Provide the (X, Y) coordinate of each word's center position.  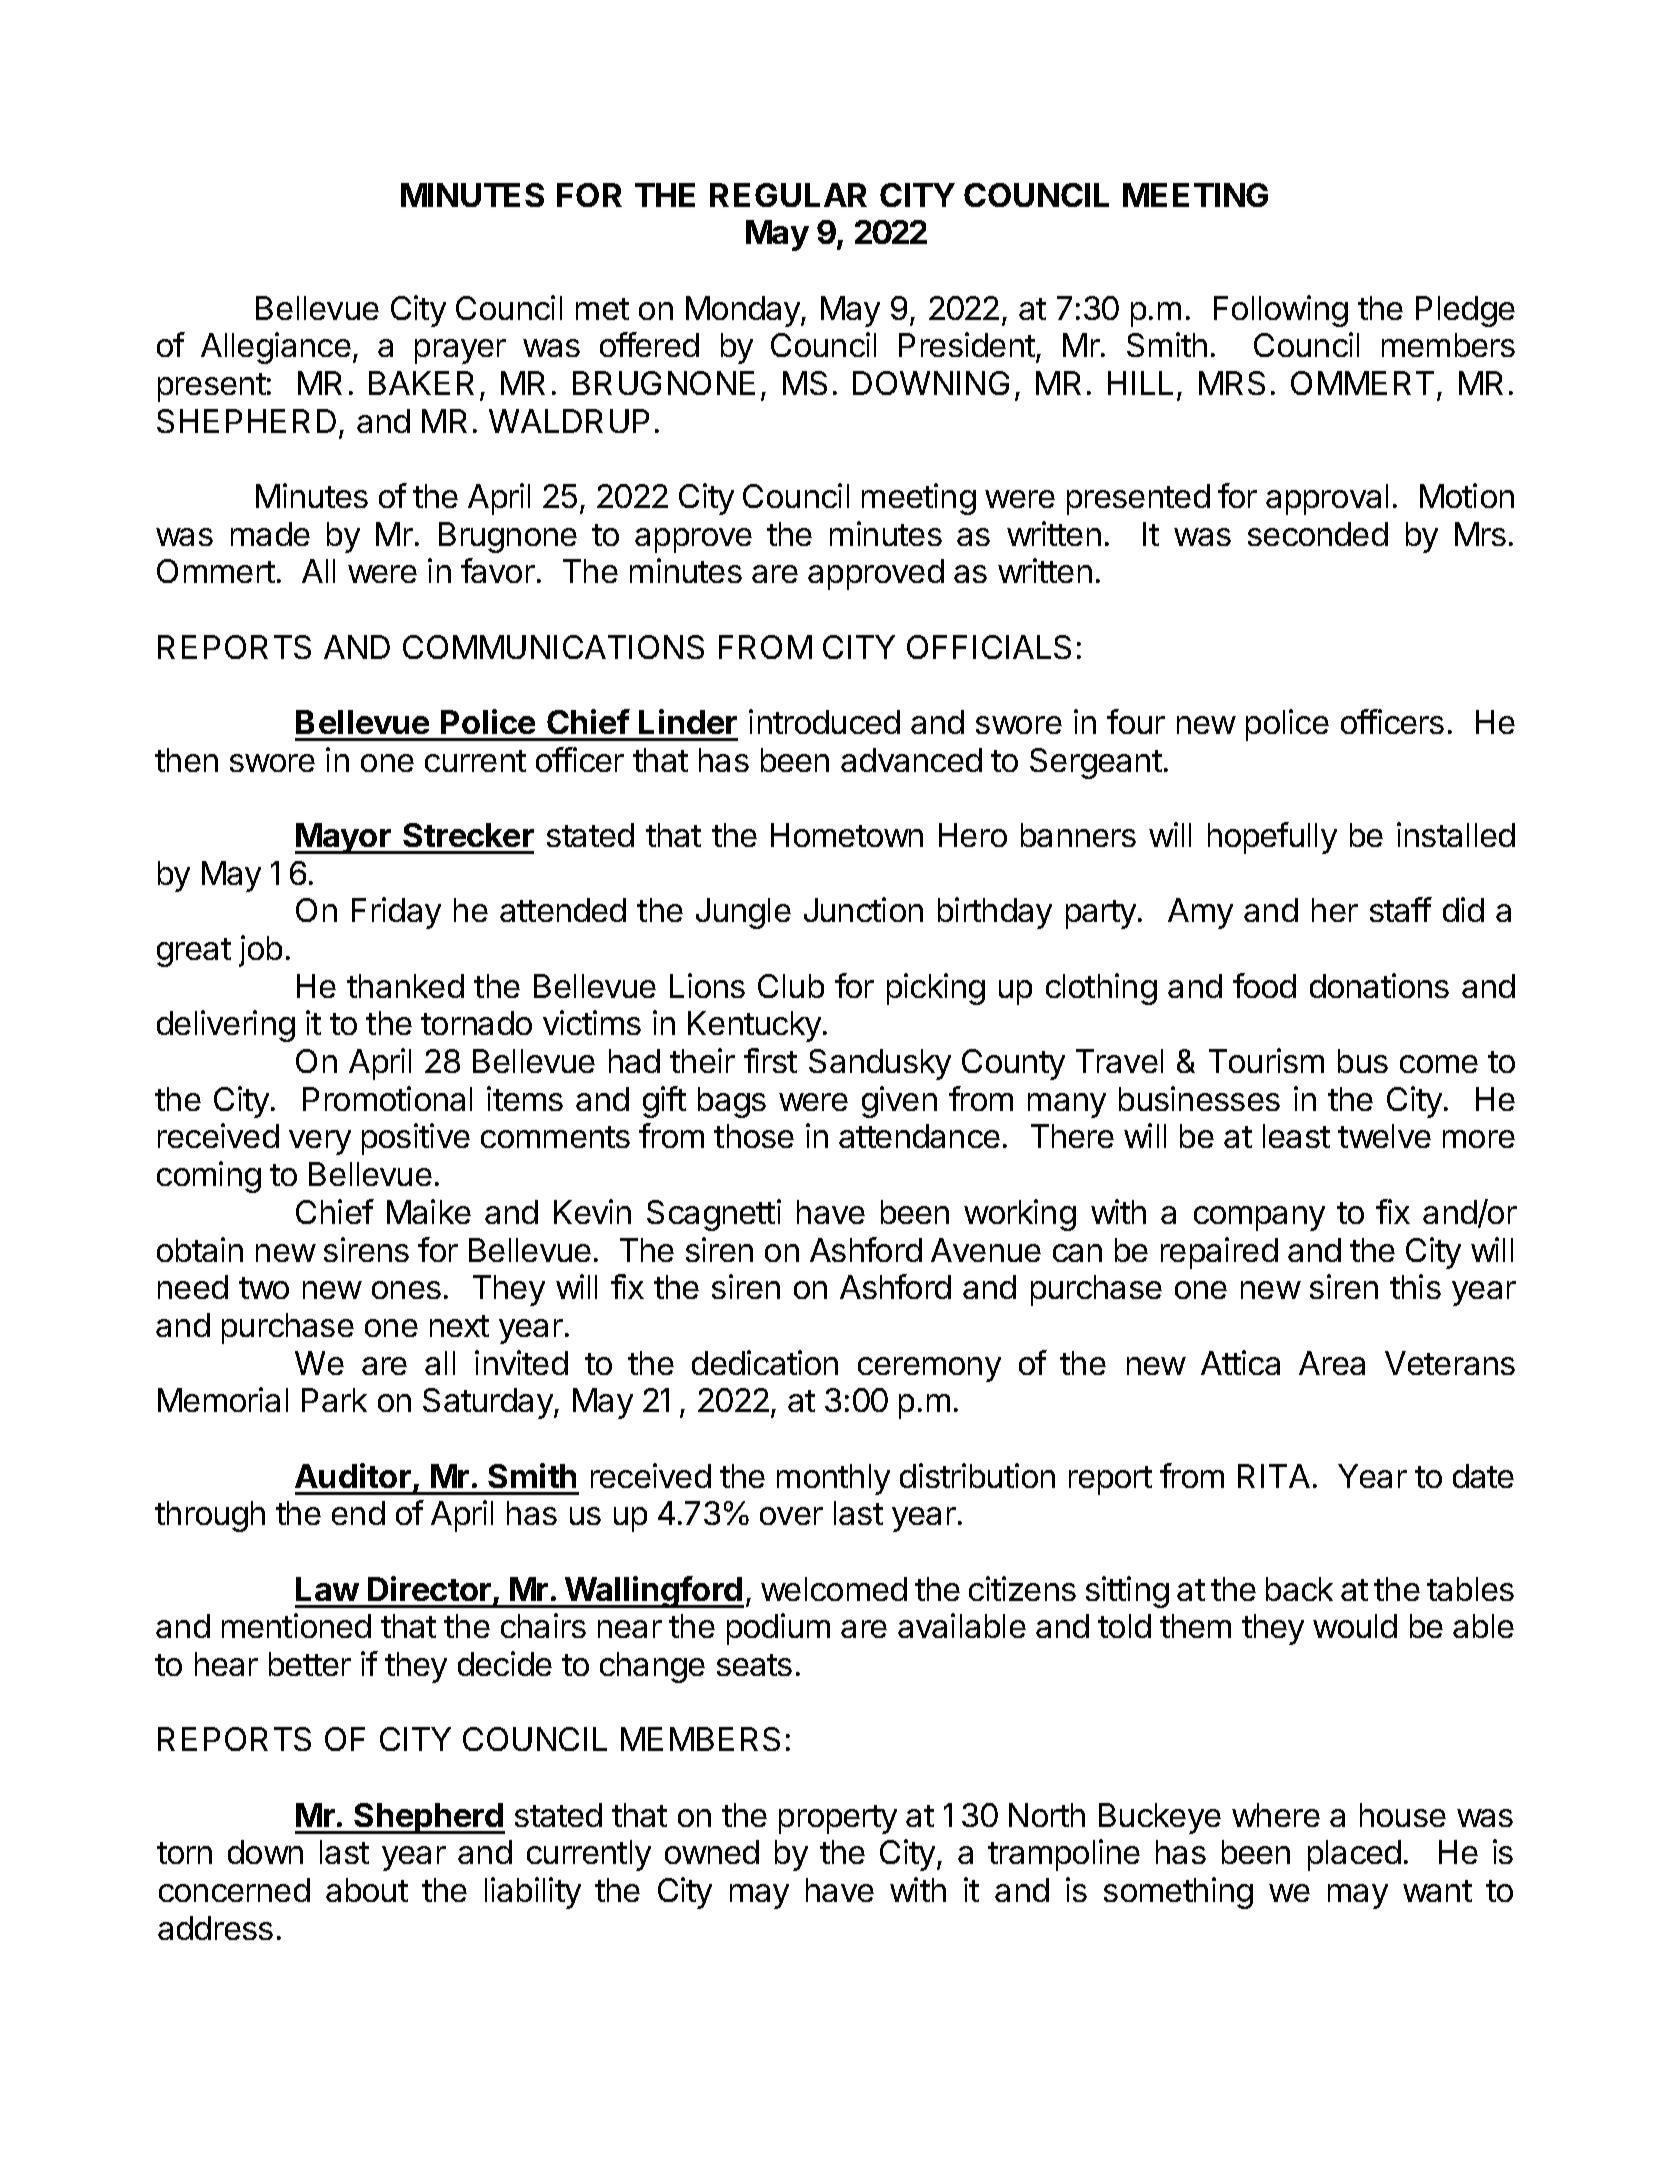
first (770, 1060)
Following (1281, 311)
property (838, 1819)
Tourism (1266, 1060)
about (367, 1890)
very (320, 1142)
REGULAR (788, 195)
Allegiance (276, 348)
